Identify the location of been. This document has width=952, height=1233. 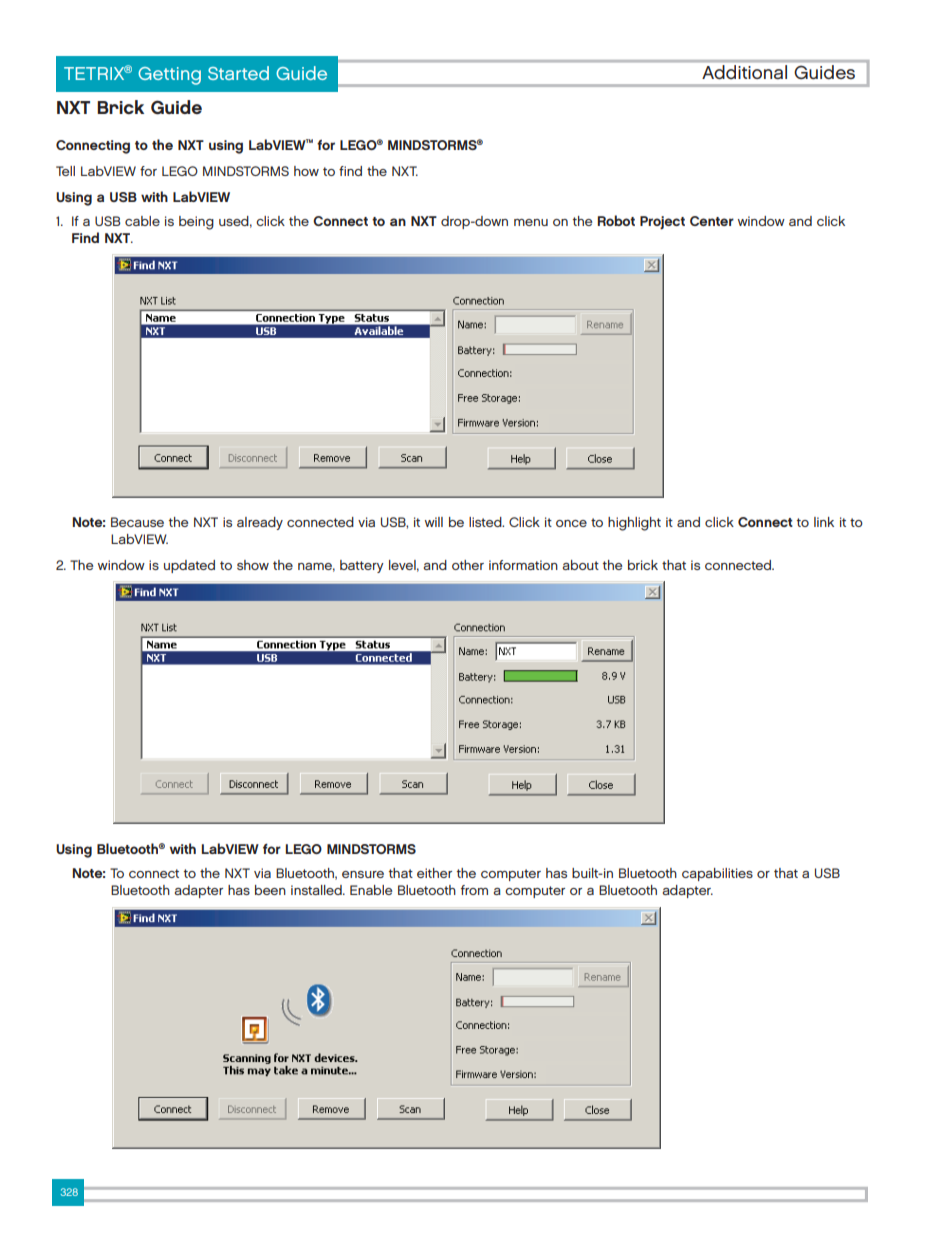
(270, 890).
